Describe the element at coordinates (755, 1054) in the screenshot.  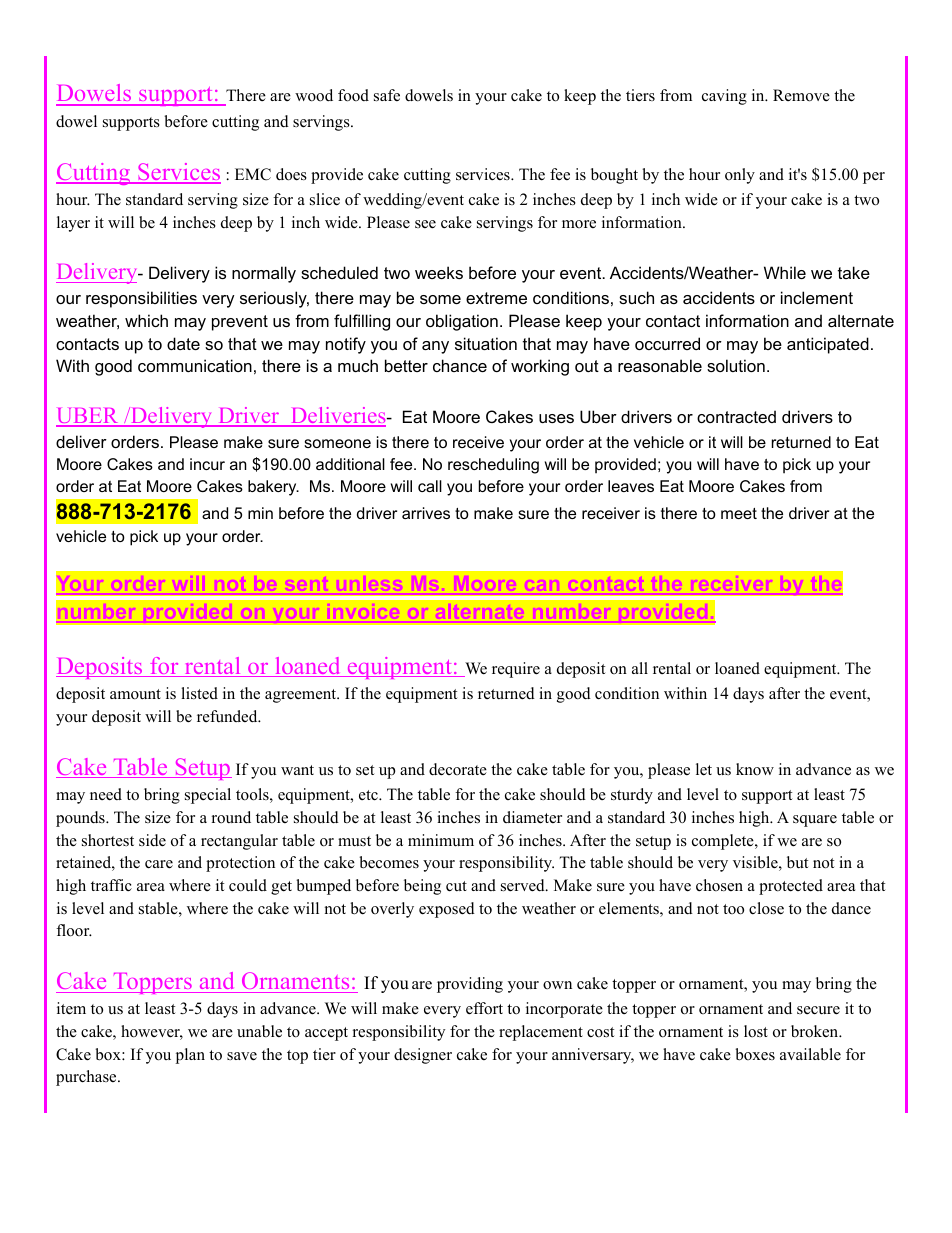
I see `boxes` at that location.
